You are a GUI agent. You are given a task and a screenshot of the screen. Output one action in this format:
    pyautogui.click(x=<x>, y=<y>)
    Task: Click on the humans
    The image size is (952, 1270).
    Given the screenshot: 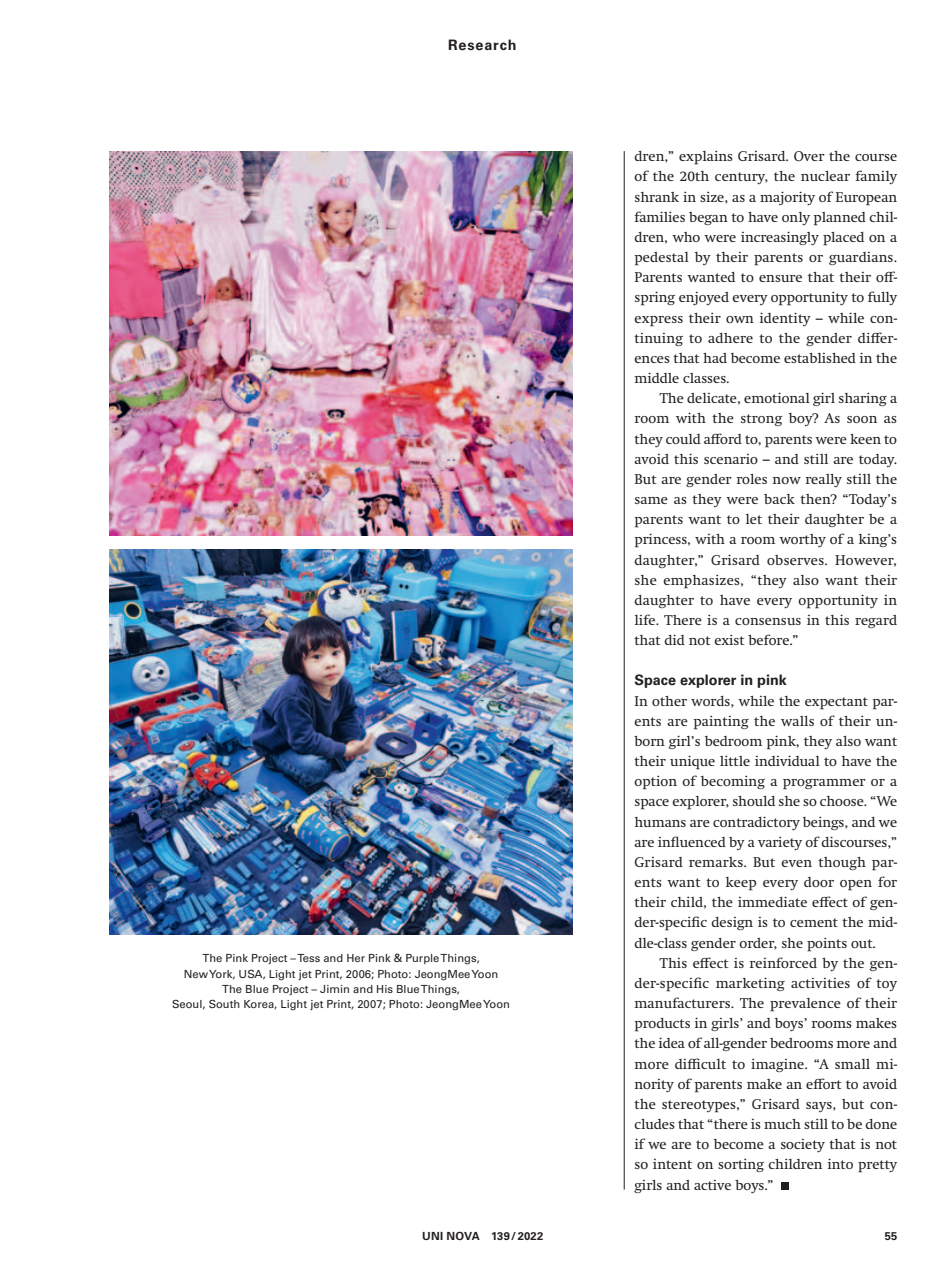 What is the action you would take?
    pyautogui.click(x=660, y=822)
